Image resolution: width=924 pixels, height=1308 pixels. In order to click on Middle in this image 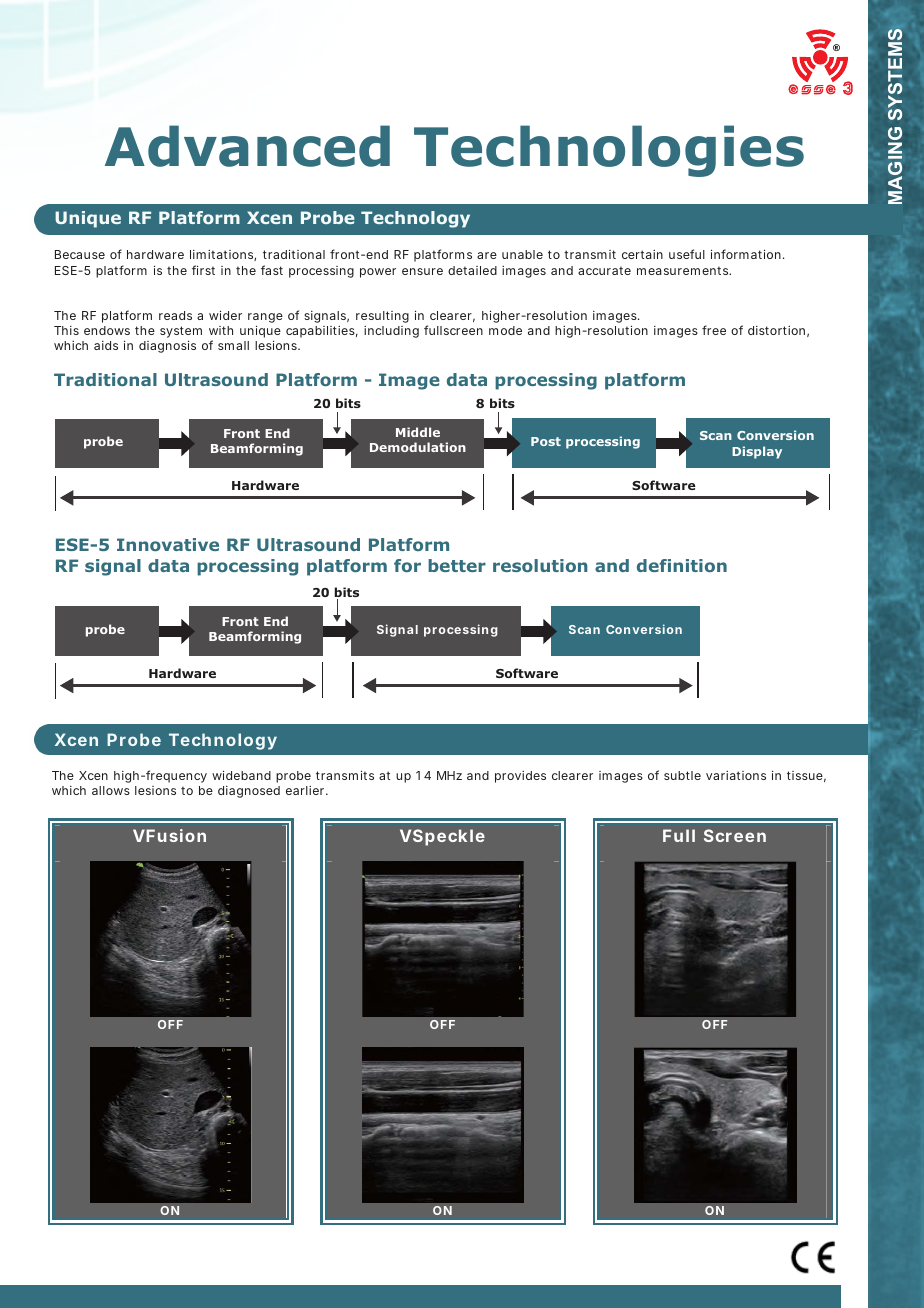, I will do `click(418, 432)`.
